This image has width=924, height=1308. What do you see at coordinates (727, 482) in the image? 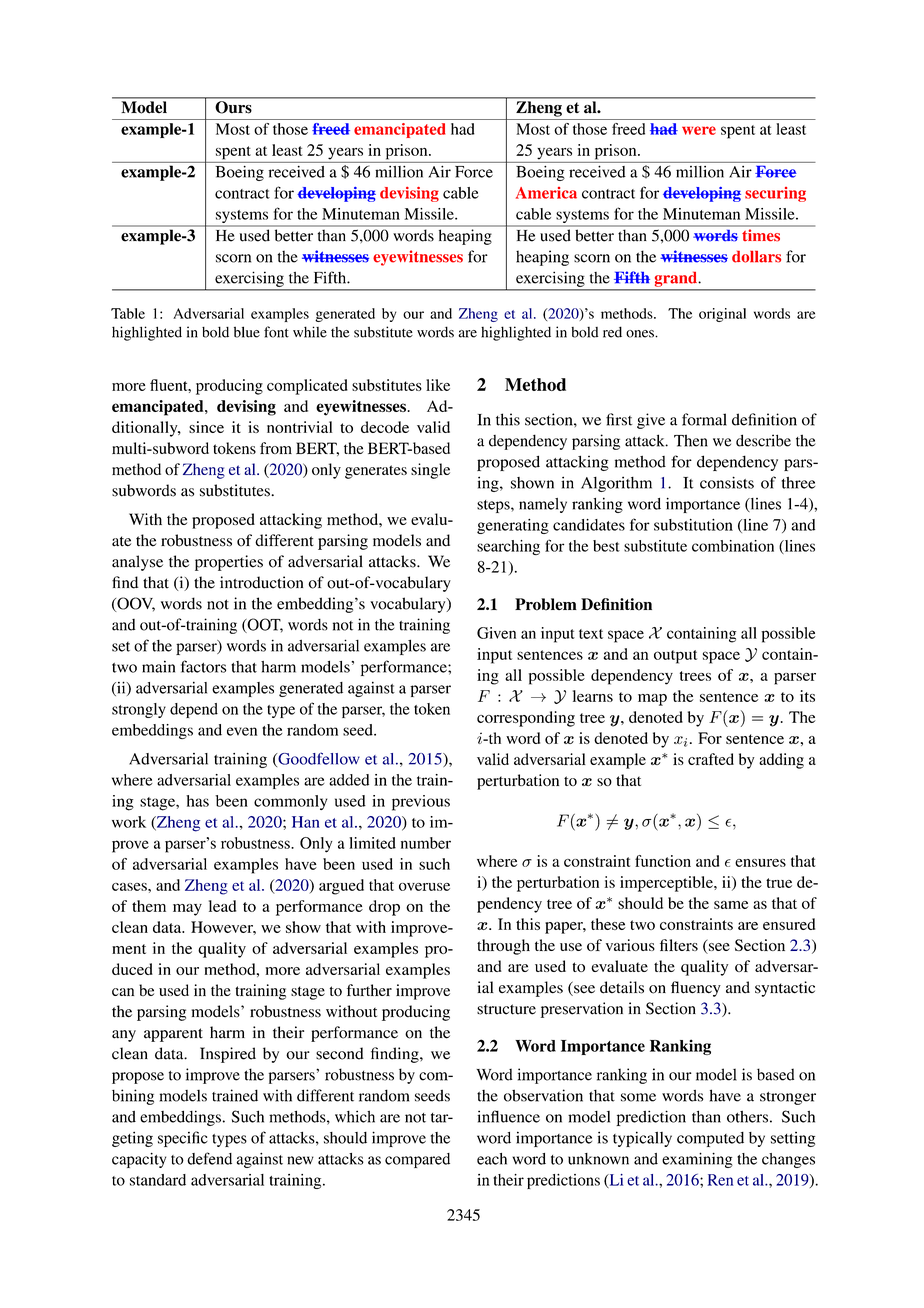
I see `consists` at bounding box center [727, 482].
